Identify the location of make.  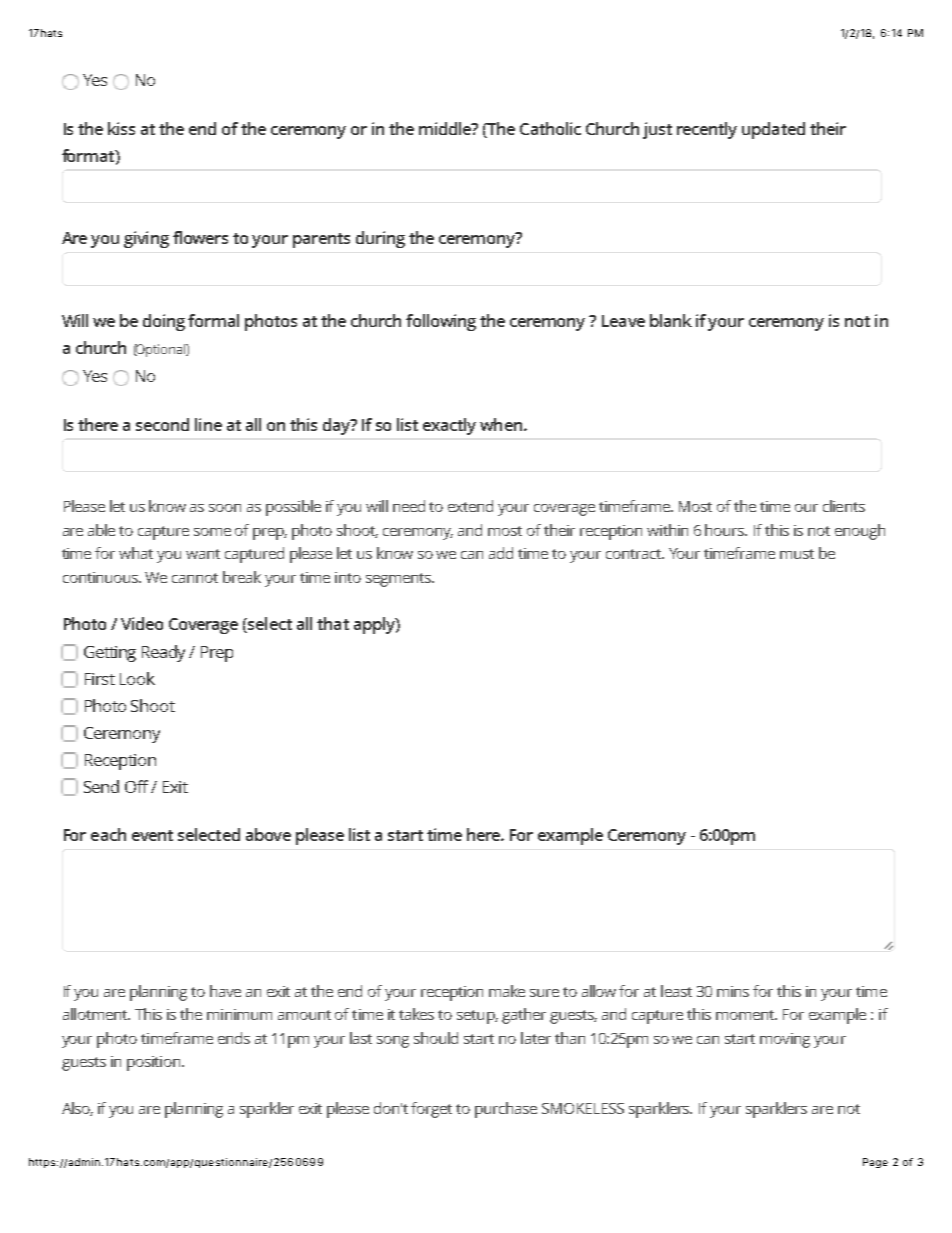
(507, 991).
